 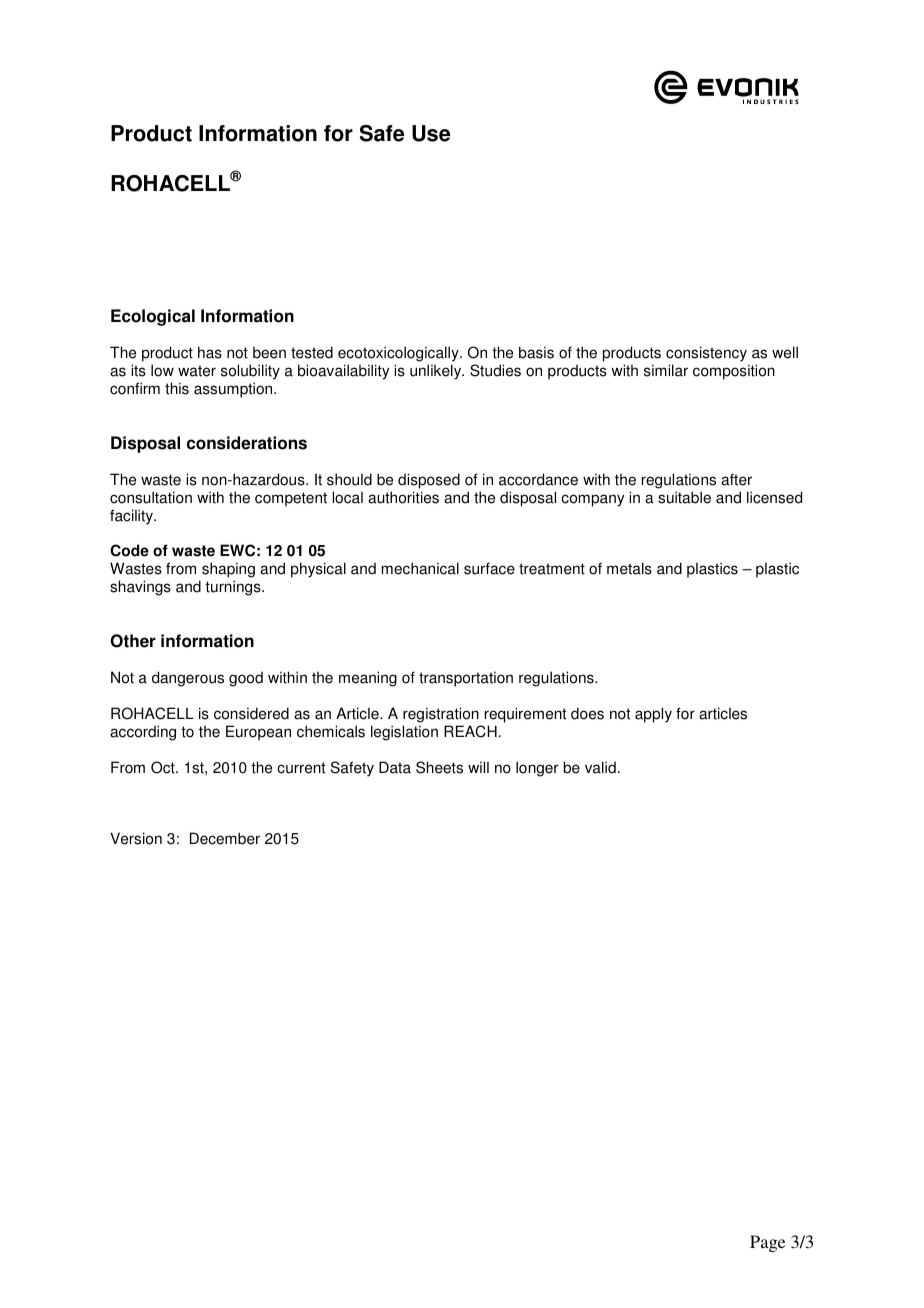 What do you see at coordinates (600, 767) in the image?
I see `valid` at bounding box center [600, 767].
